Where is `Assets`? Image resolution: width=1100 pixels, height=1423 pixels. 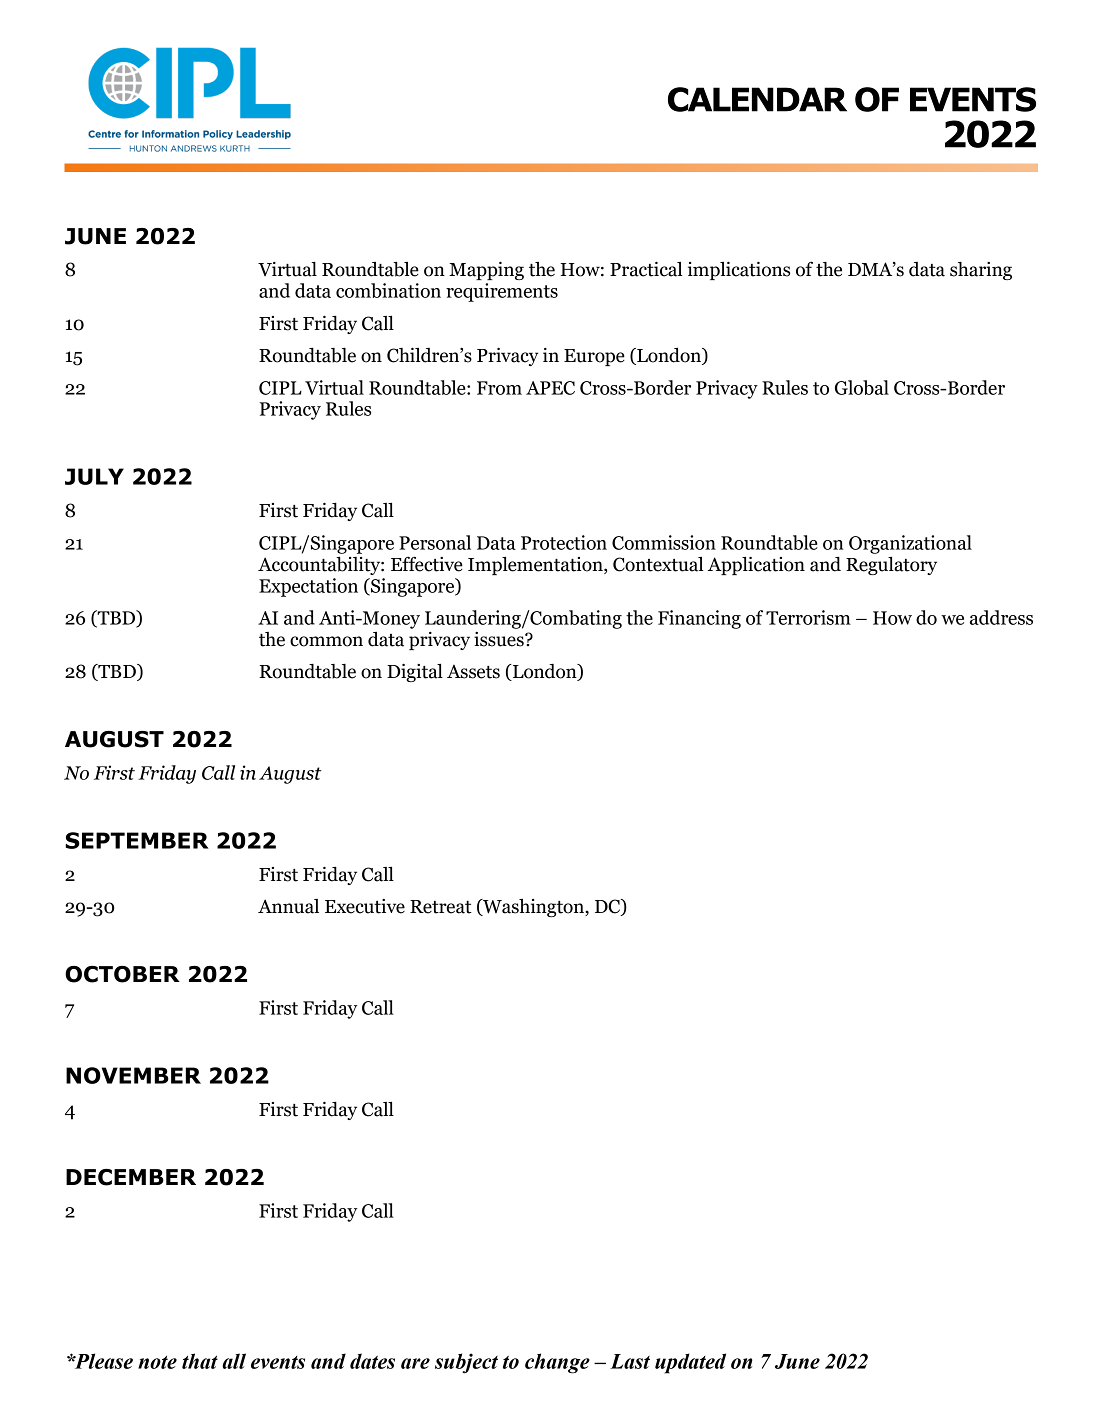 Assets is located at coordinates (473, 672).
